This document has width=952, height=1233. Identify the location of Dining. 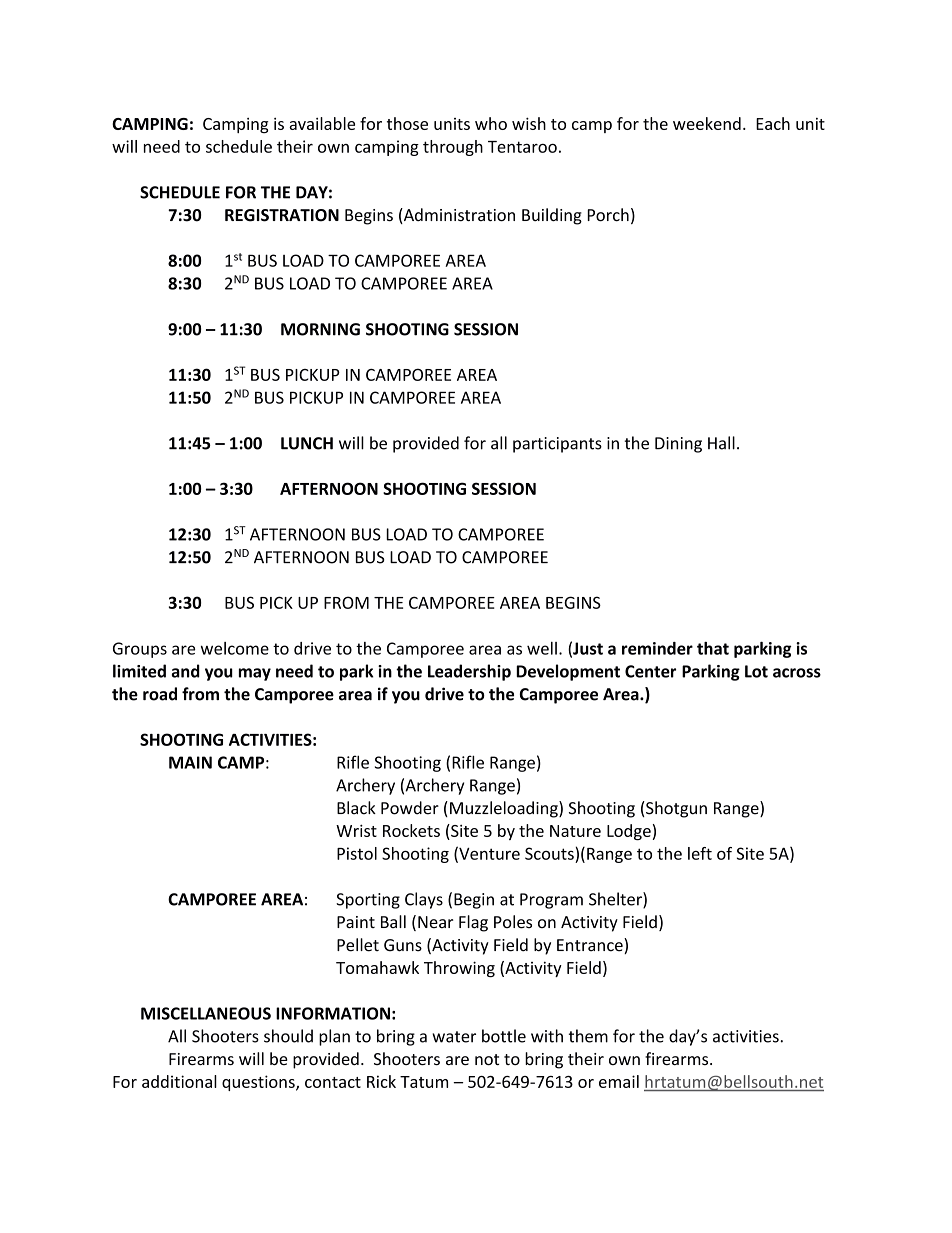
(678, 445).
